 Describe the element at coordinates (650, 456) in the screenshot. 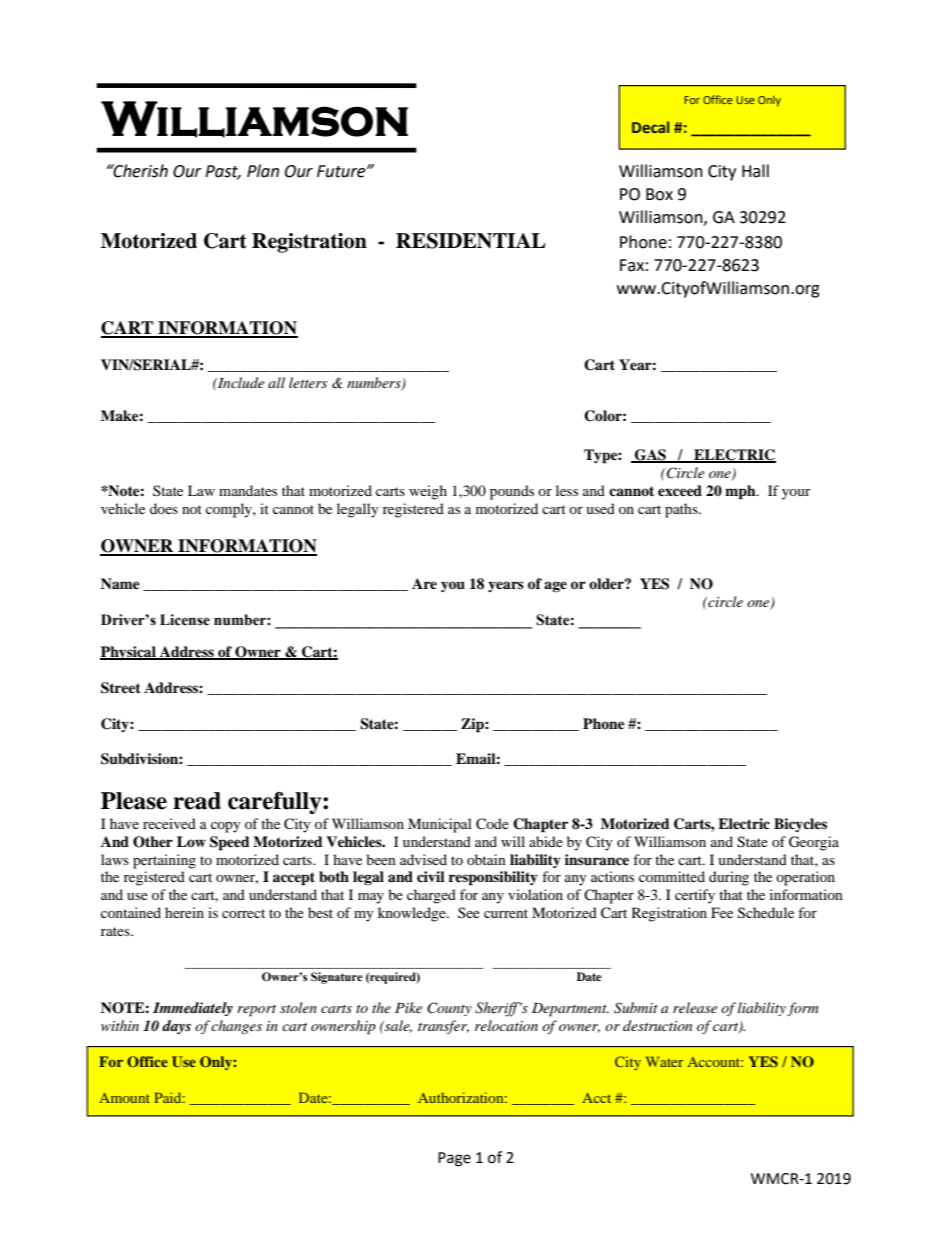

I see `GAS` at that location.
